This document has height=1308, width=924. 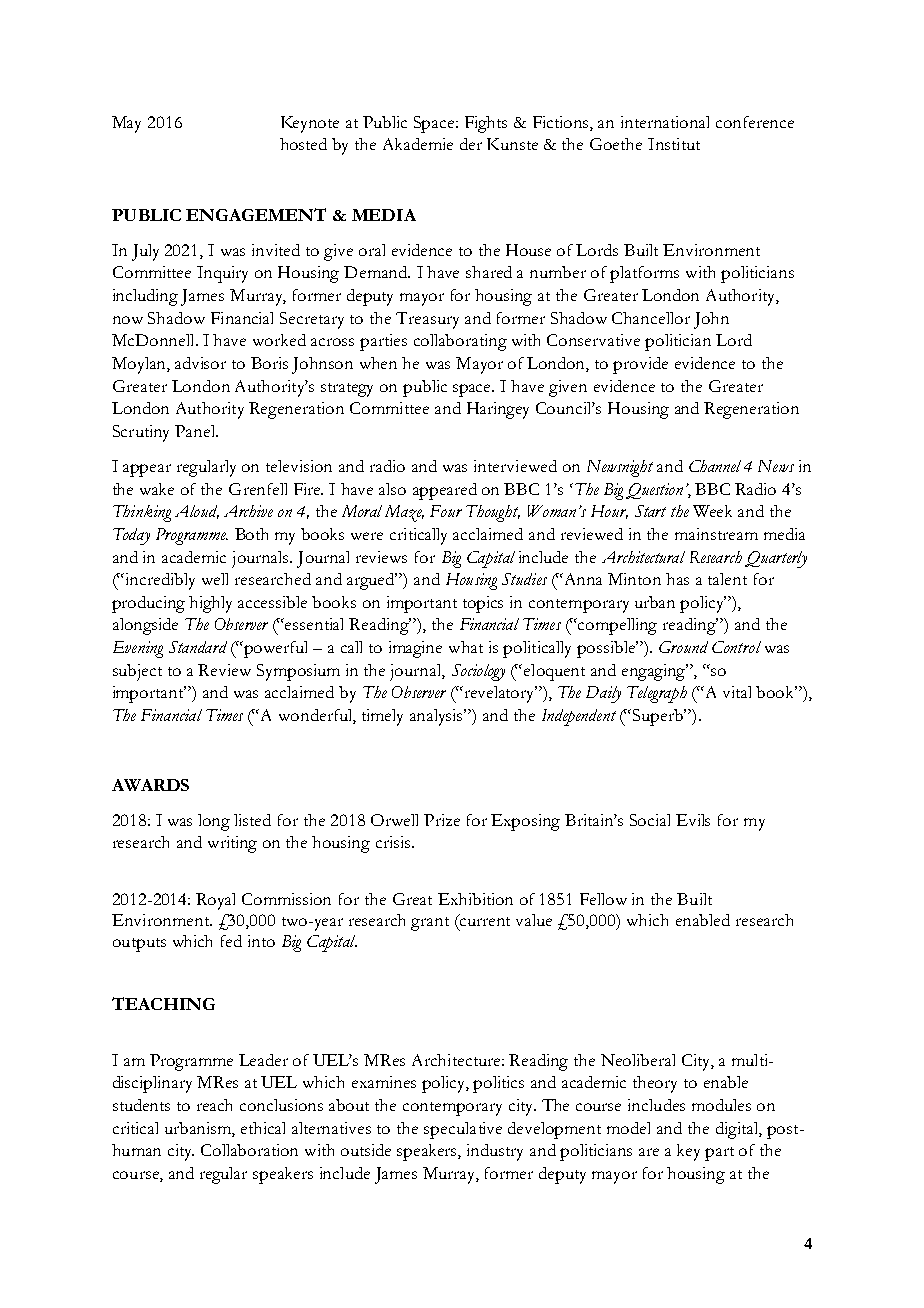 I want to click on analysis, so click(x=438, y=717).
